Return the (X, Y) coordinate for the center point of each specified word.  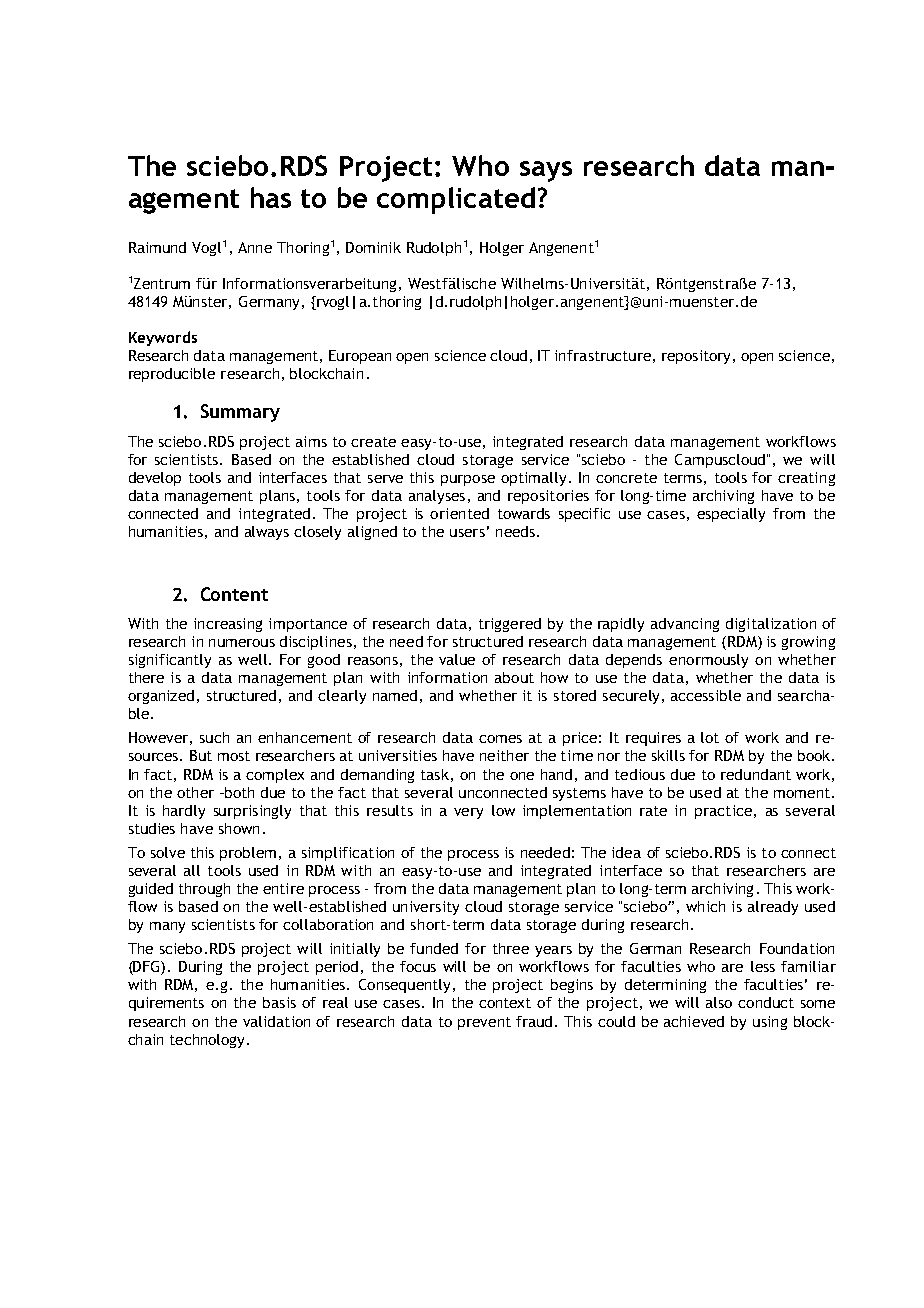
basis (279, 1002)
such (214, 737)
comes (500, 739)
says (546, 171)
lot (710, 737)
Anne (255, 247)
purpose (468, 480)
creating (806, 479)
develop (155, 479)
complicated (456, 200)
